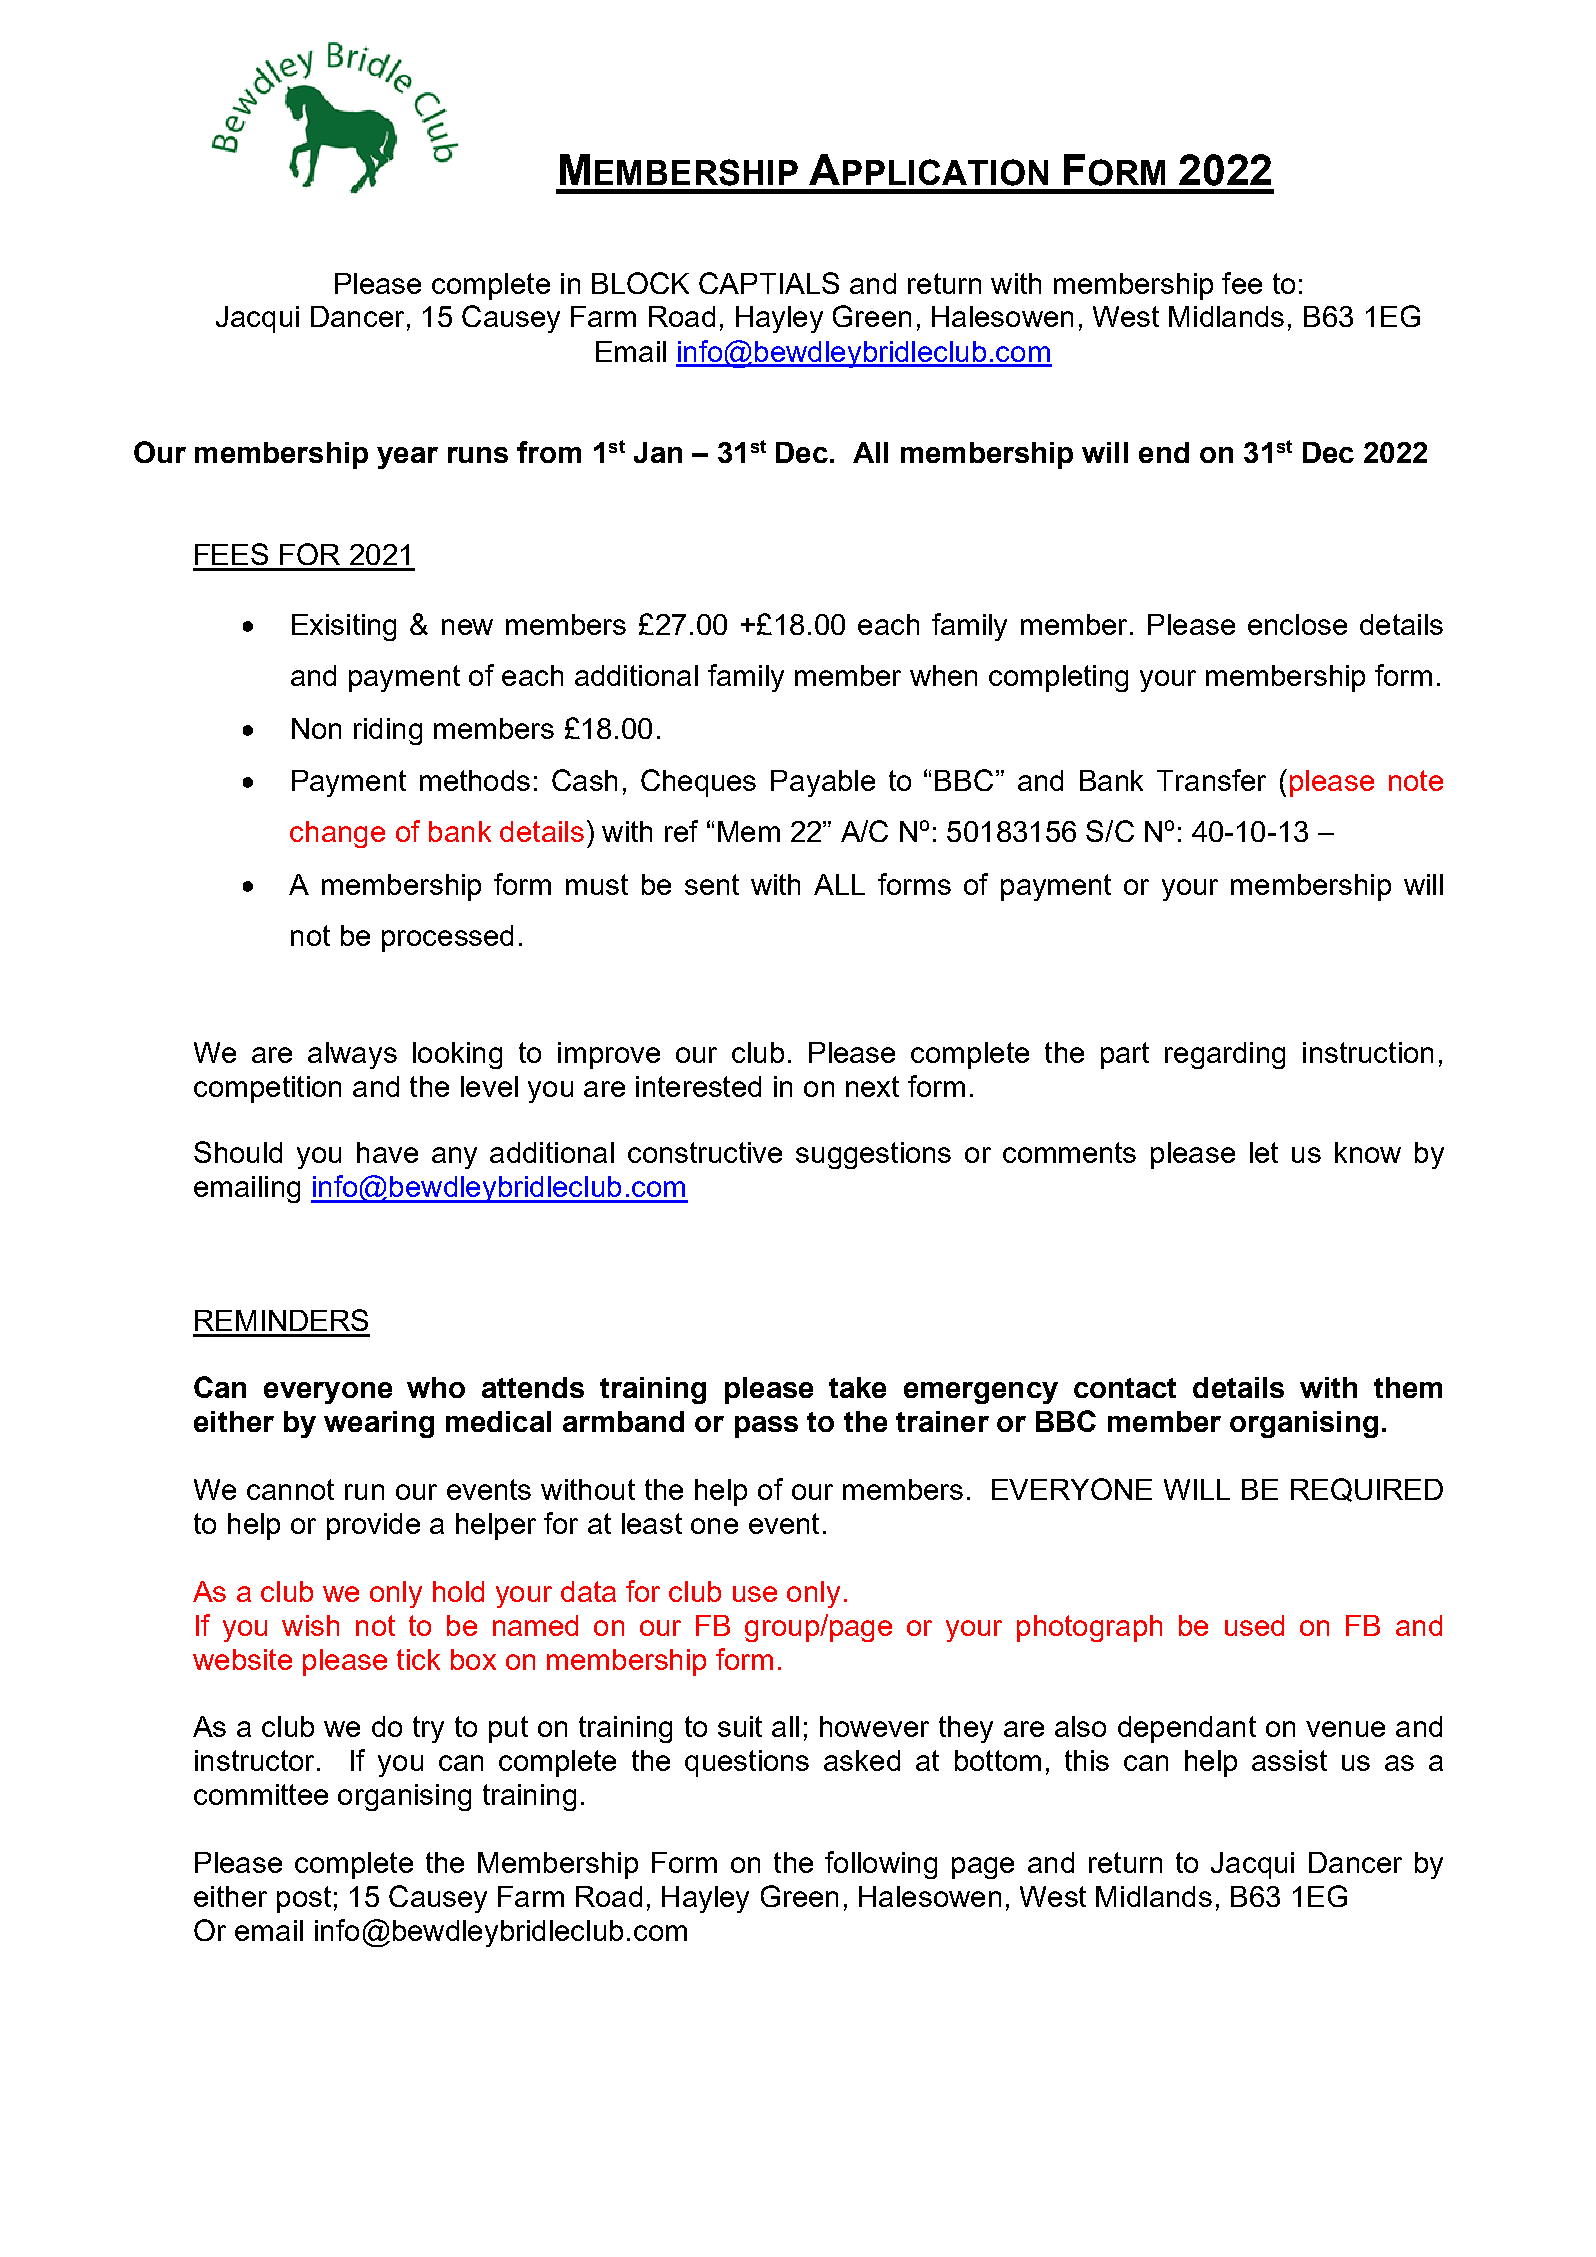 This image has width=1596, height=2257. I want to click on assist, so click(1289, 1760).
